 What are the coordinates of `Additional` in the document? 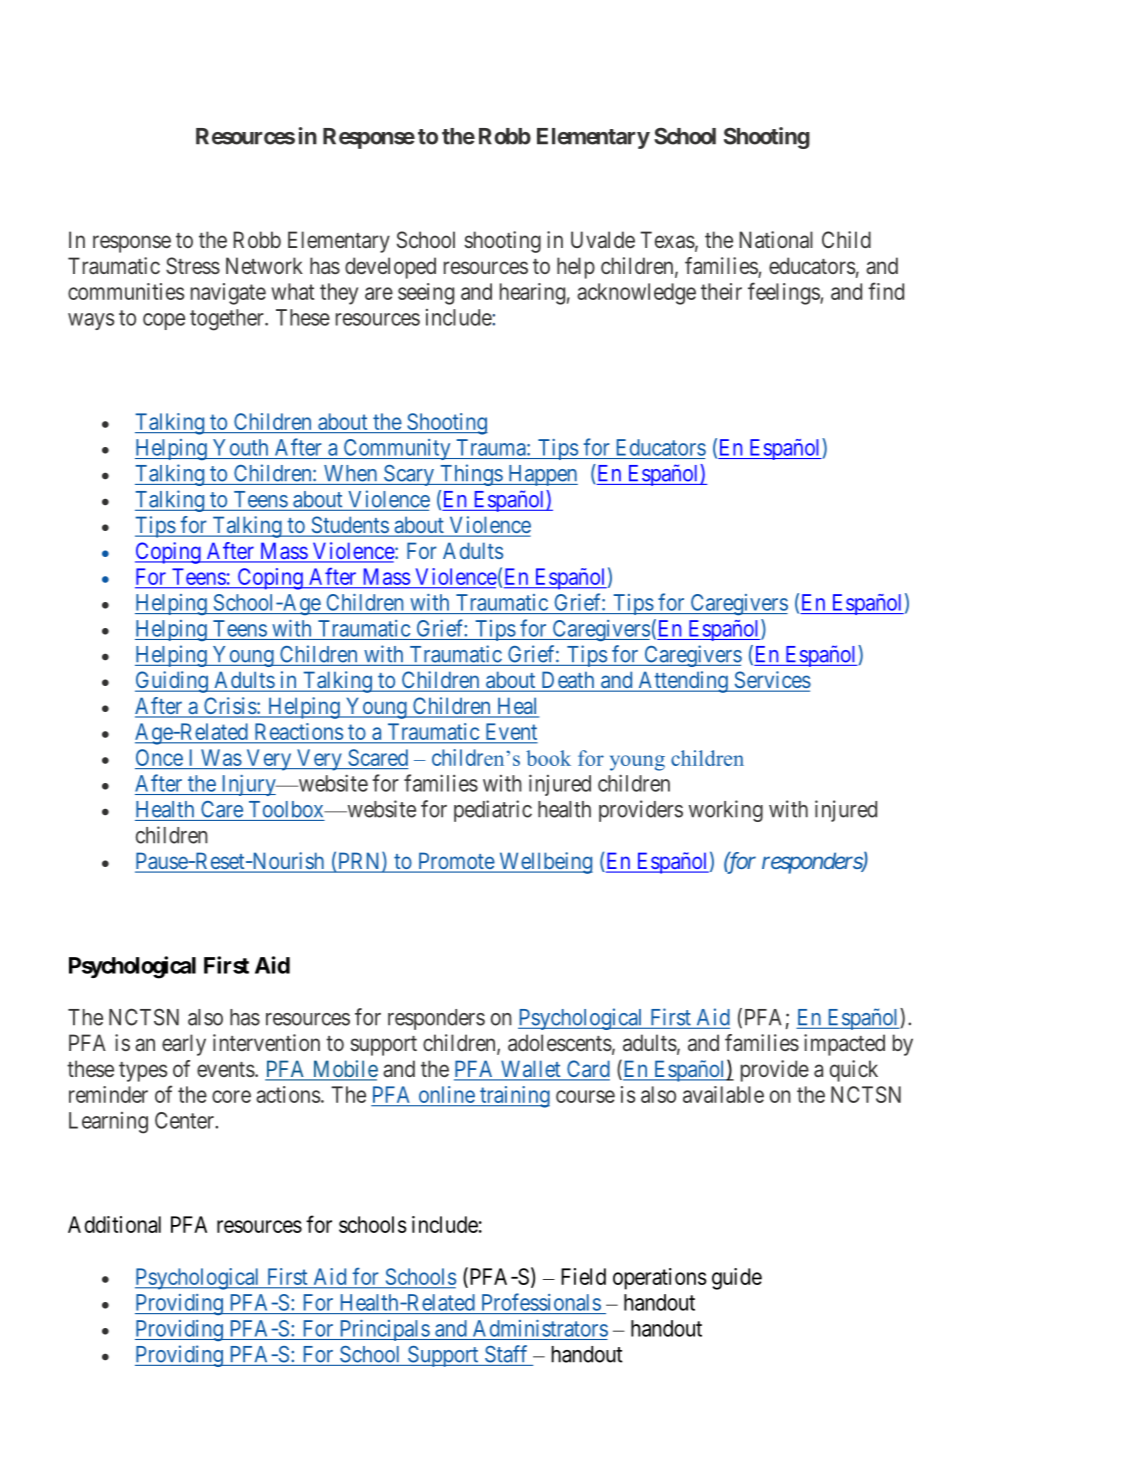 It's located at (114, 1224).
